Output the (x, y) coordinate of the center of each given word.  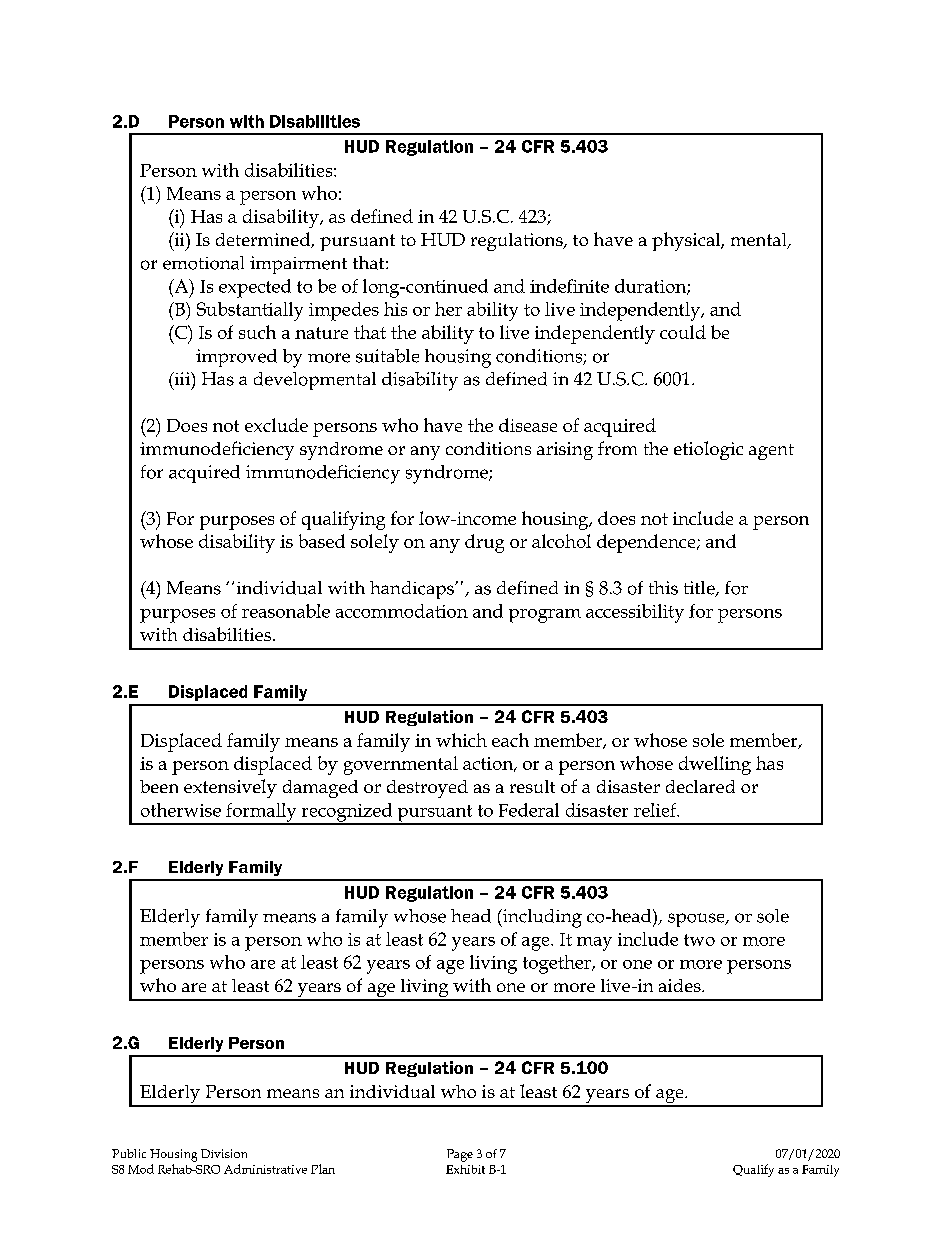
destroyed (427, 789)
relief (656, 810)
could (683, 332)
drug (484, 543)
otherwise (181, 810)
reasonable (286, 611)
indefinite (569, 286)
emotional (203, 263)
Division (224, 1153)
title (700, 589)
